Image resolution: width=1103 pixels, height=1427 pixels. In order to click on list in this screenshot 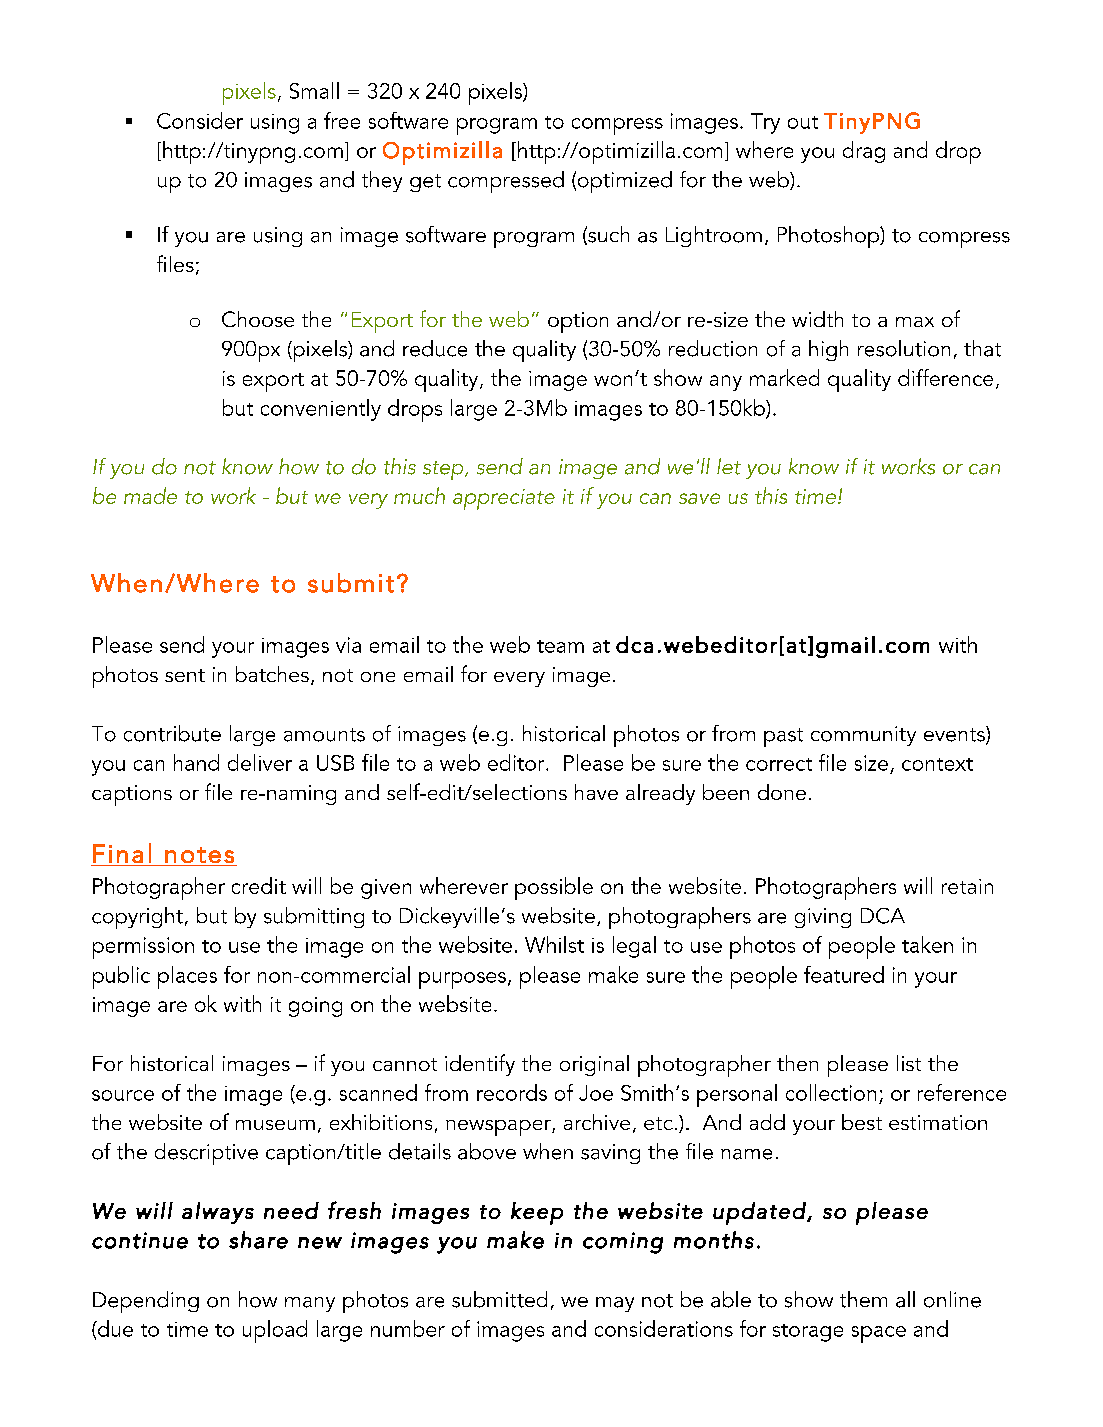, I will do `click(909, 1063)`.
